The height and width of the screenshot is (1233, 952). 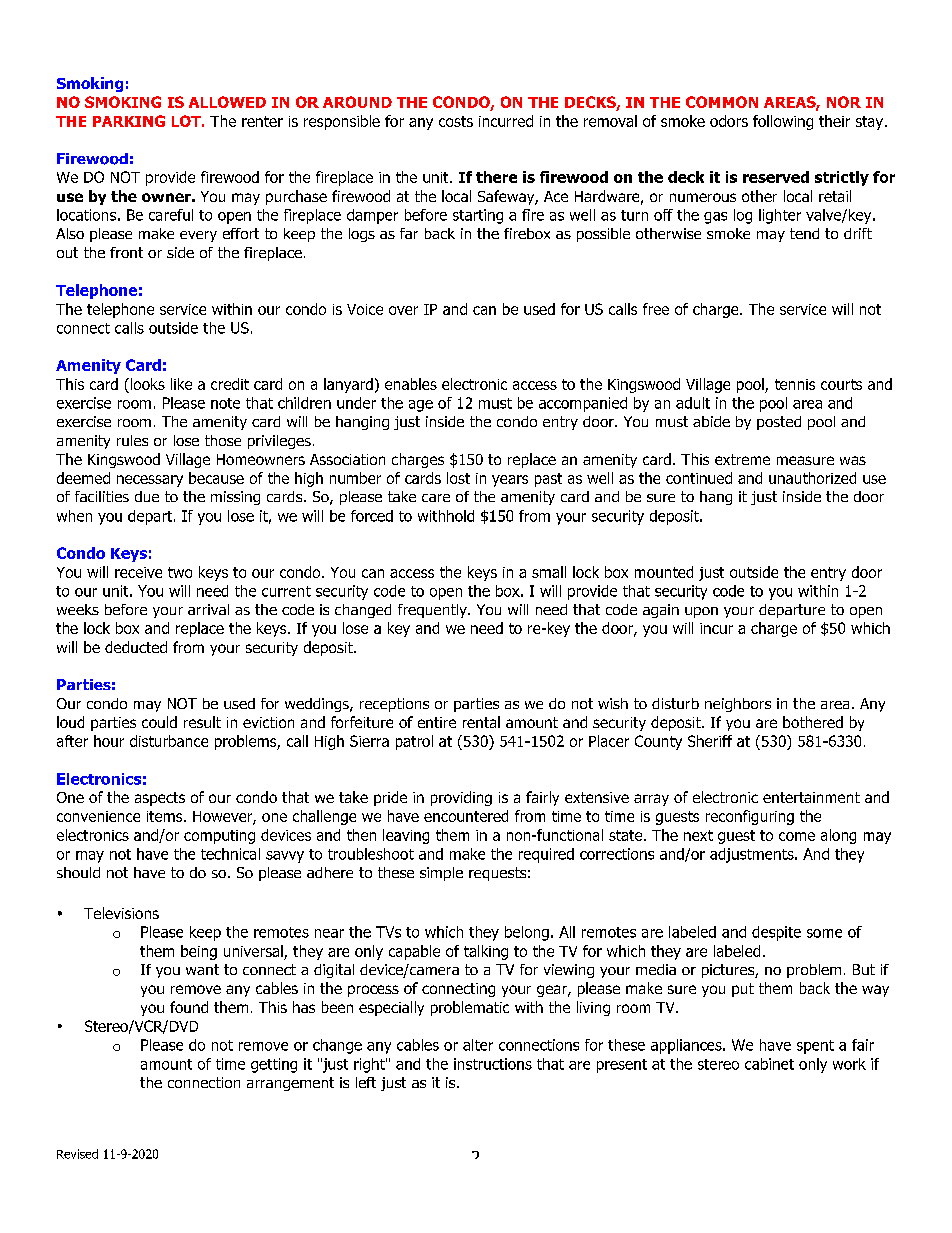 What do you see at coordinates (136, 647) in the screenshot?
I see `deducted` at bounding box center [136, 647].
